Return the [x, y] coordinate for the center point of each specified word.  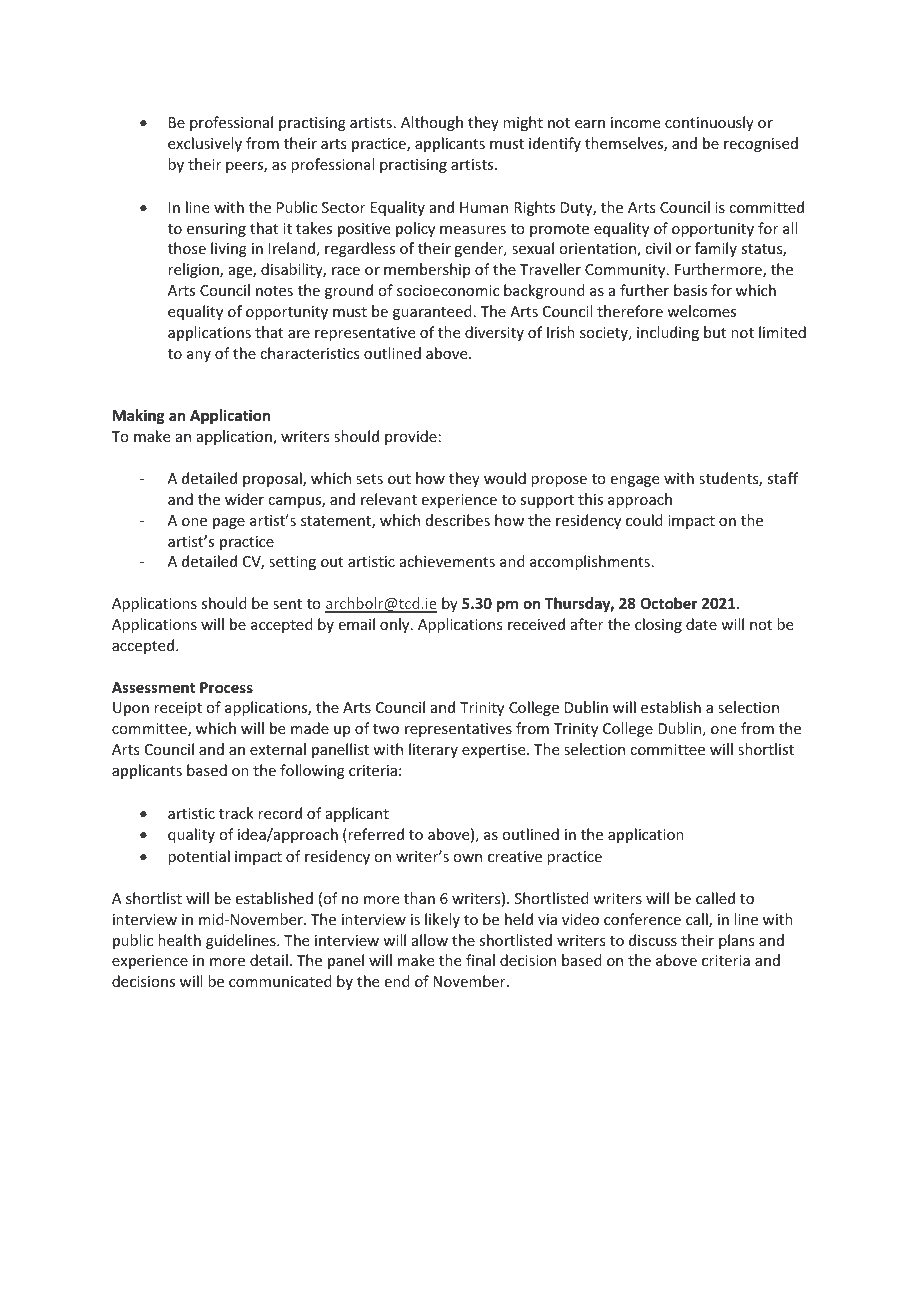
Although [432, 123]
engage [635, 481]
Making [139, 416]
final [480, 960]
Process [226, 687]
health [179, 940]
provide [411, 437]
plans [736, 941]
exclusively [205, 144]
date [701, 624]
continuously [709, 123]
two [386, 729]
